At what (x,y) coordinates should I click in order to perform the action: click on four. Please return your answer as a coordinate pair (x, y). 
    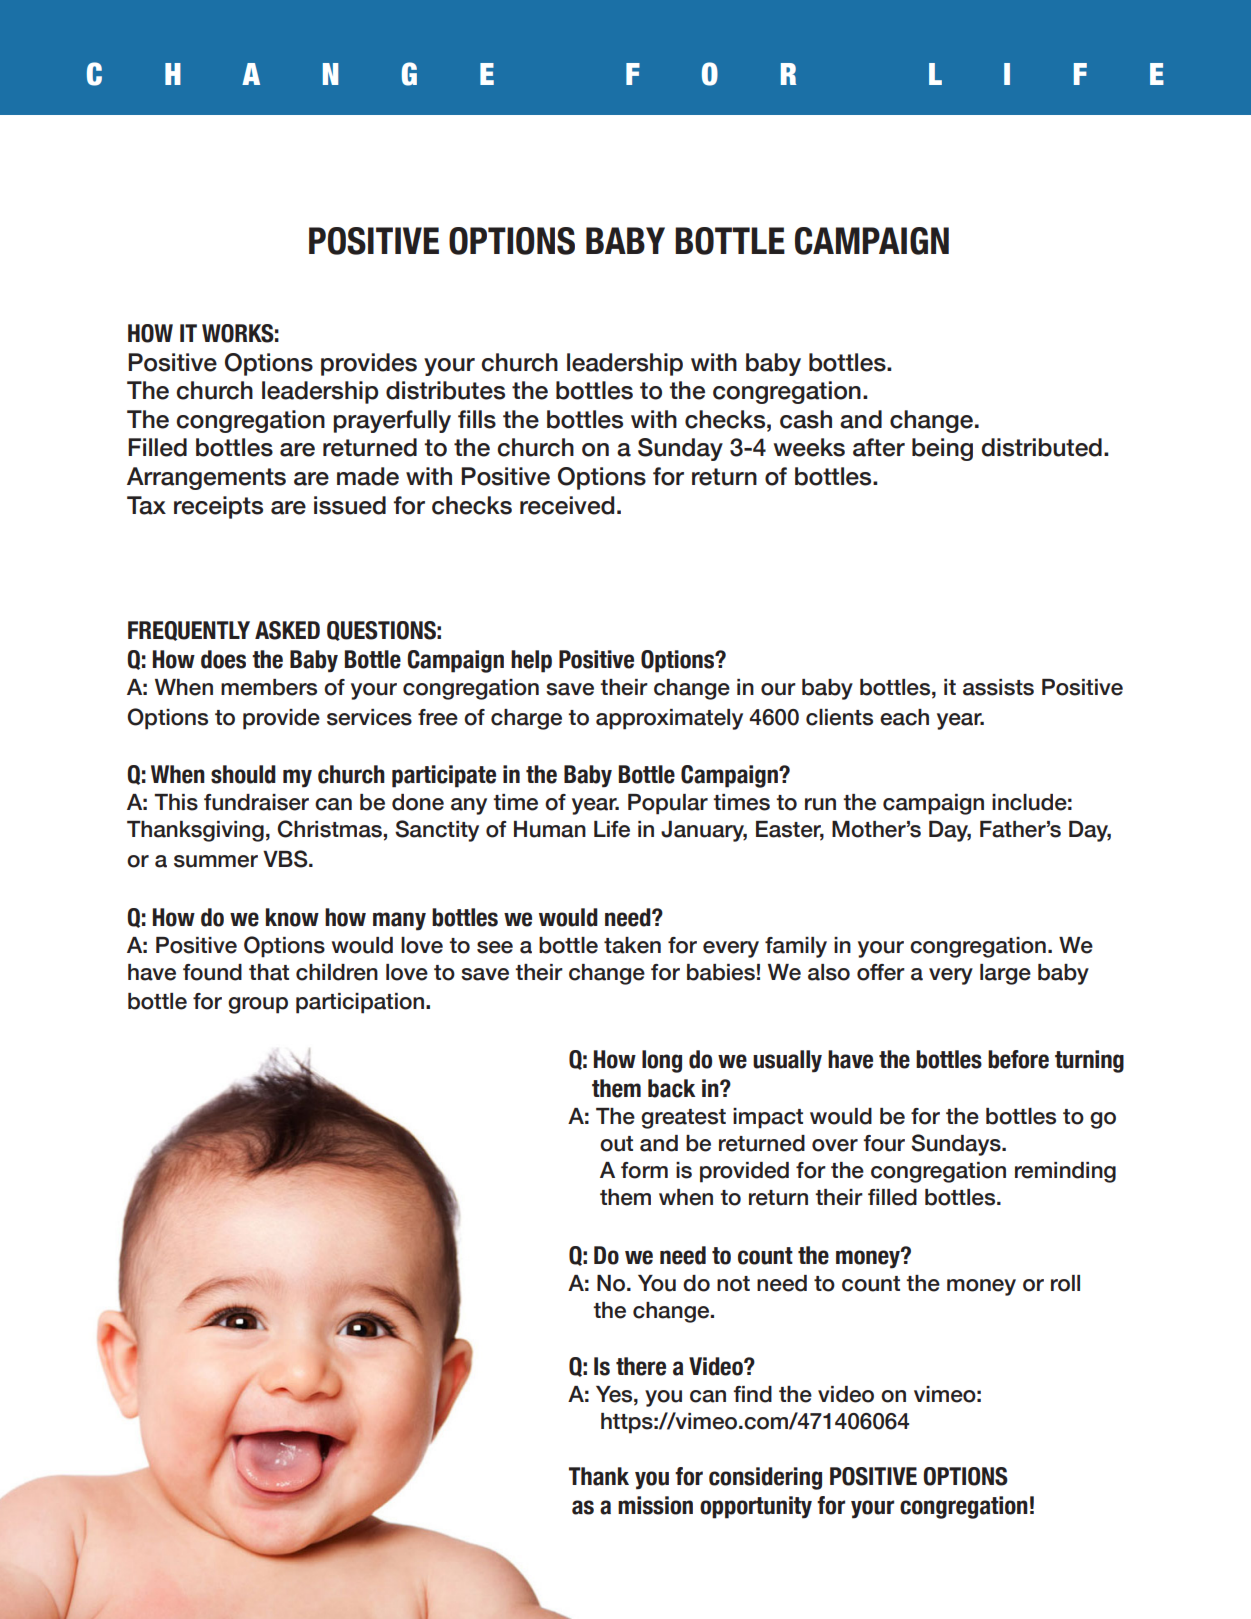
    Looking at the image, I should click on (884, 1143).
